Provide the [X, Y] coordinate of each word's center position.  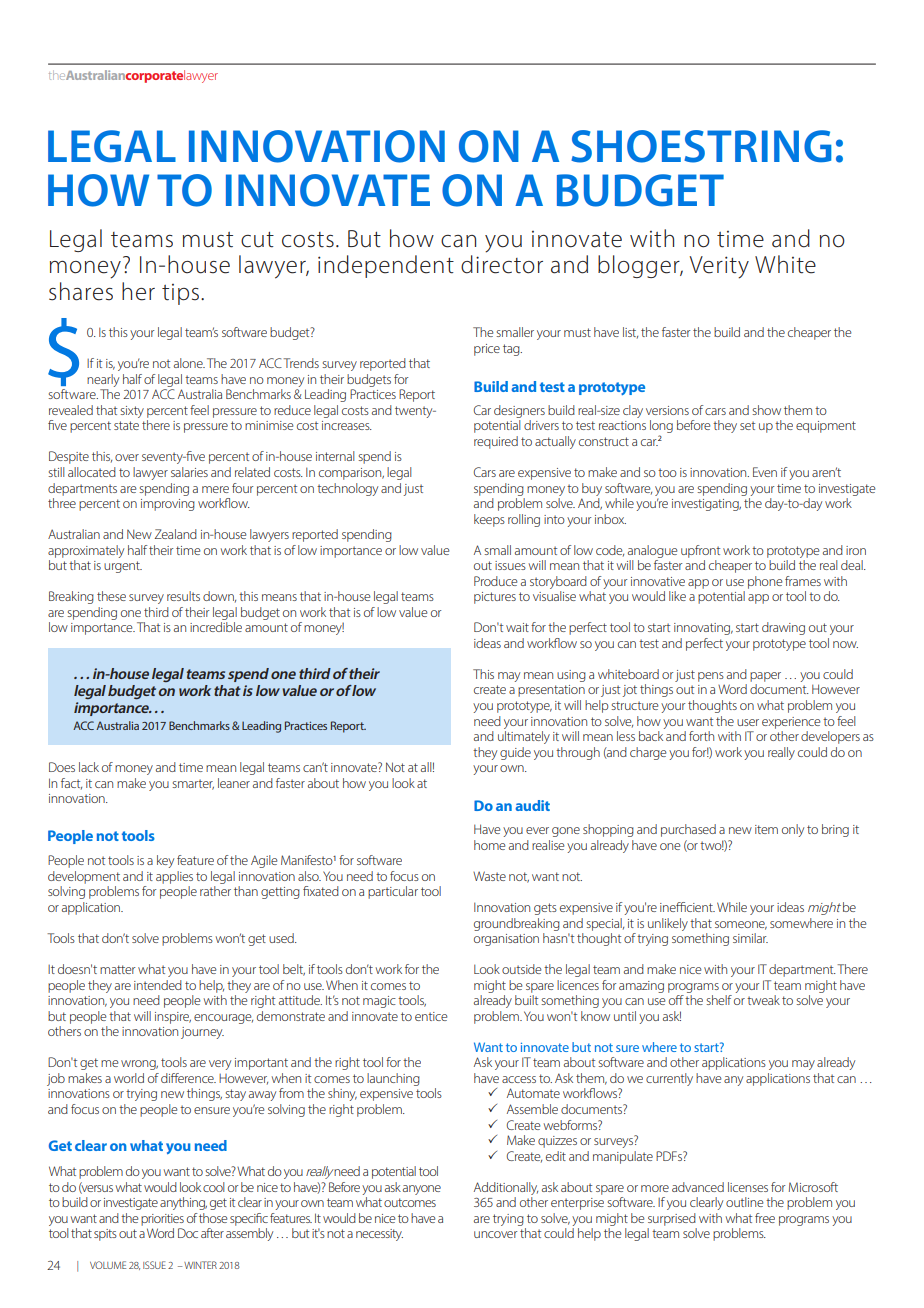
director [502, 264]
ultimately [524, 737]
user [748, 722]
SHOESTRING [701, 146]
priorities [162, 1220]
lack [89, 767]
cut [257, 240]
